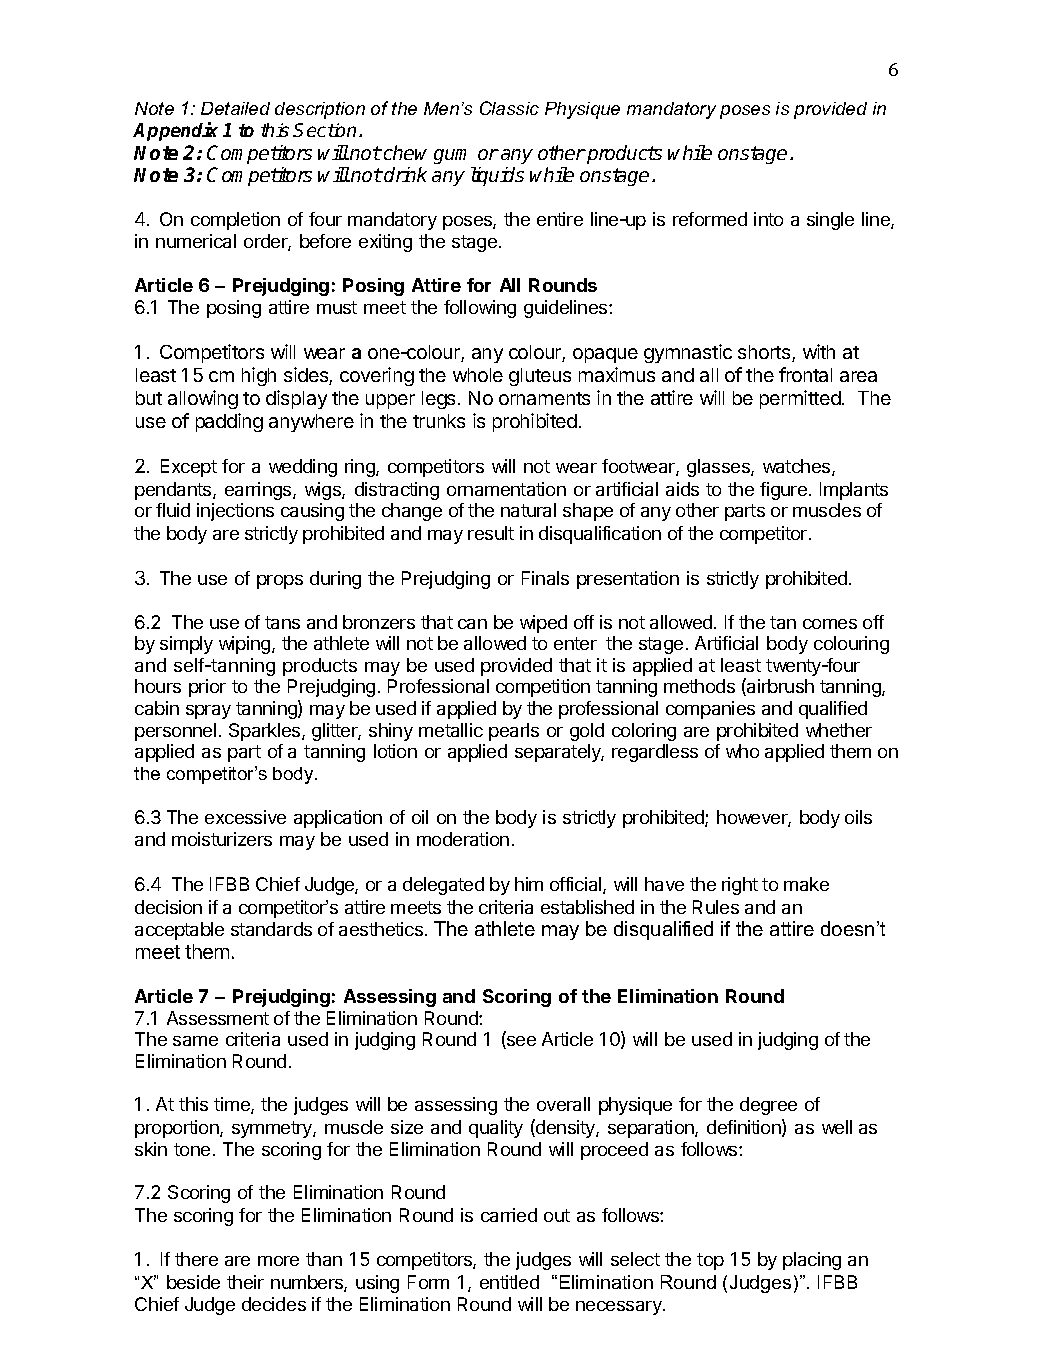  What do you see at coordinates (509, 1282) in the page?
I see `entitled` at bounding box center [509, 1282].
